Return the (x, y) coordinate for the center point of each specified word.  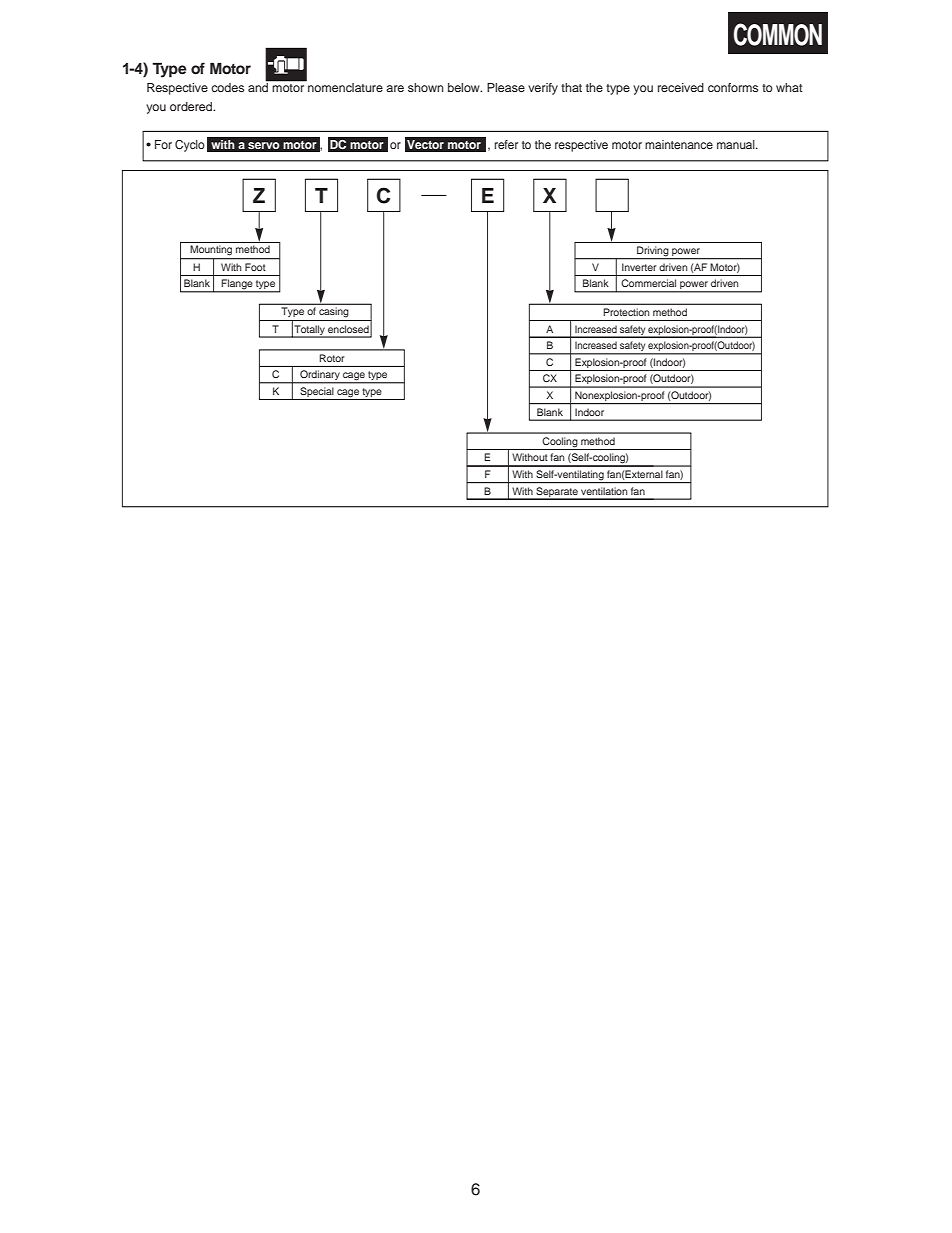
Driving (653, 252)
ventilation (604, 491)
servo (264, 145)
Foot (255, 267)
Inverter (639, 267)
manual (737, 144)
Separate (557, 493)
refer (506, 144)
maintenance (679, 144)
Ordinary (320, 376)
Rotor (332, 358)
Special (317, 393)
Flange (237, 285)
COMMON (778, 34)
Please (506, 87)
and (259, 86)
